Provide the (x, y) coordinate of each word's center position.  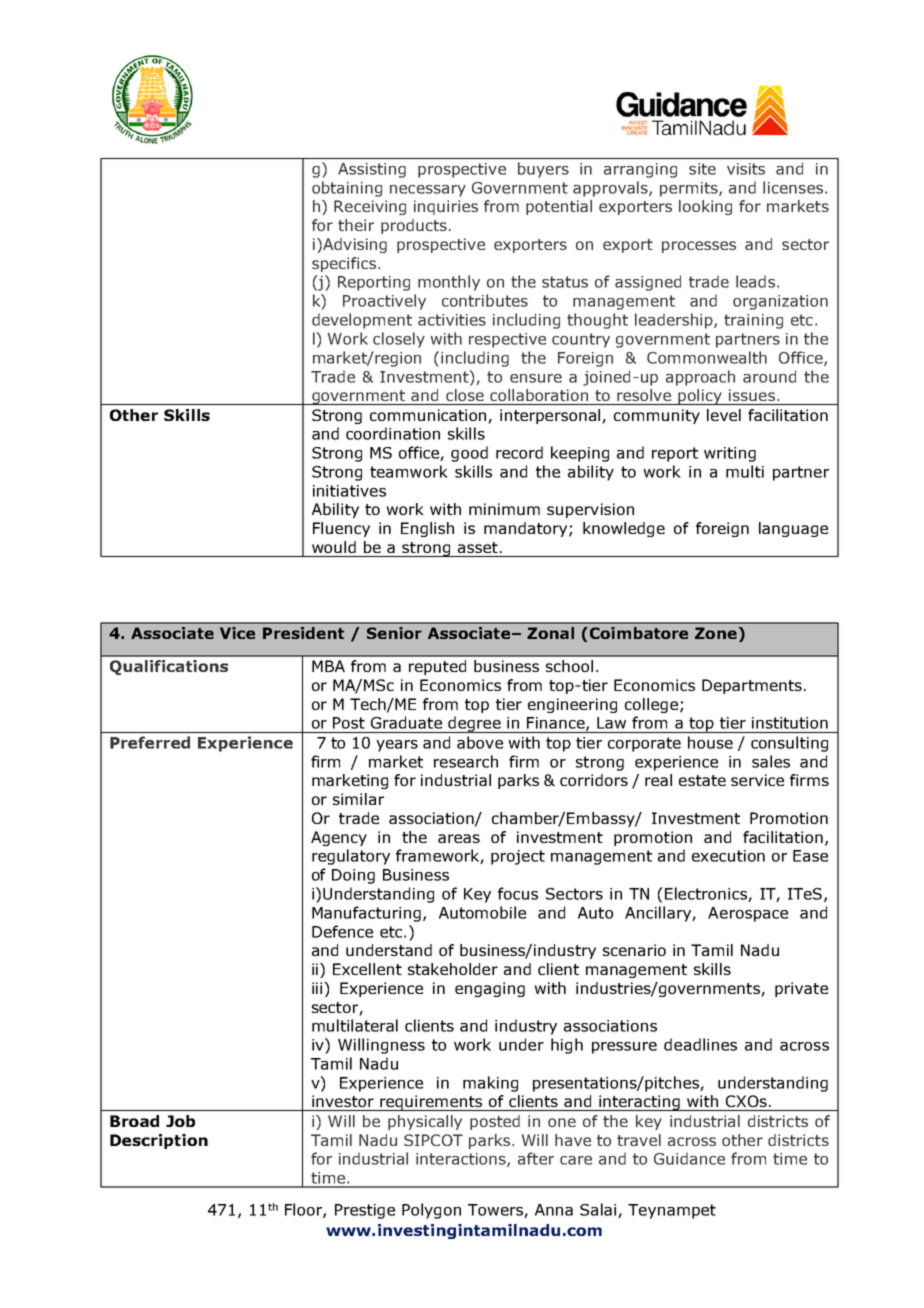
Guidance (689, 1158)
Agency (339, 838)
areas (459, 838)
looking (705, 207)
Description (159, 1141)
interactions (462, 1160)
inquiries (446, 207)
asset (478, 547)
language (793, 529)
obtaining (347, 189)
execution (728, 856)
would (334, 547)
